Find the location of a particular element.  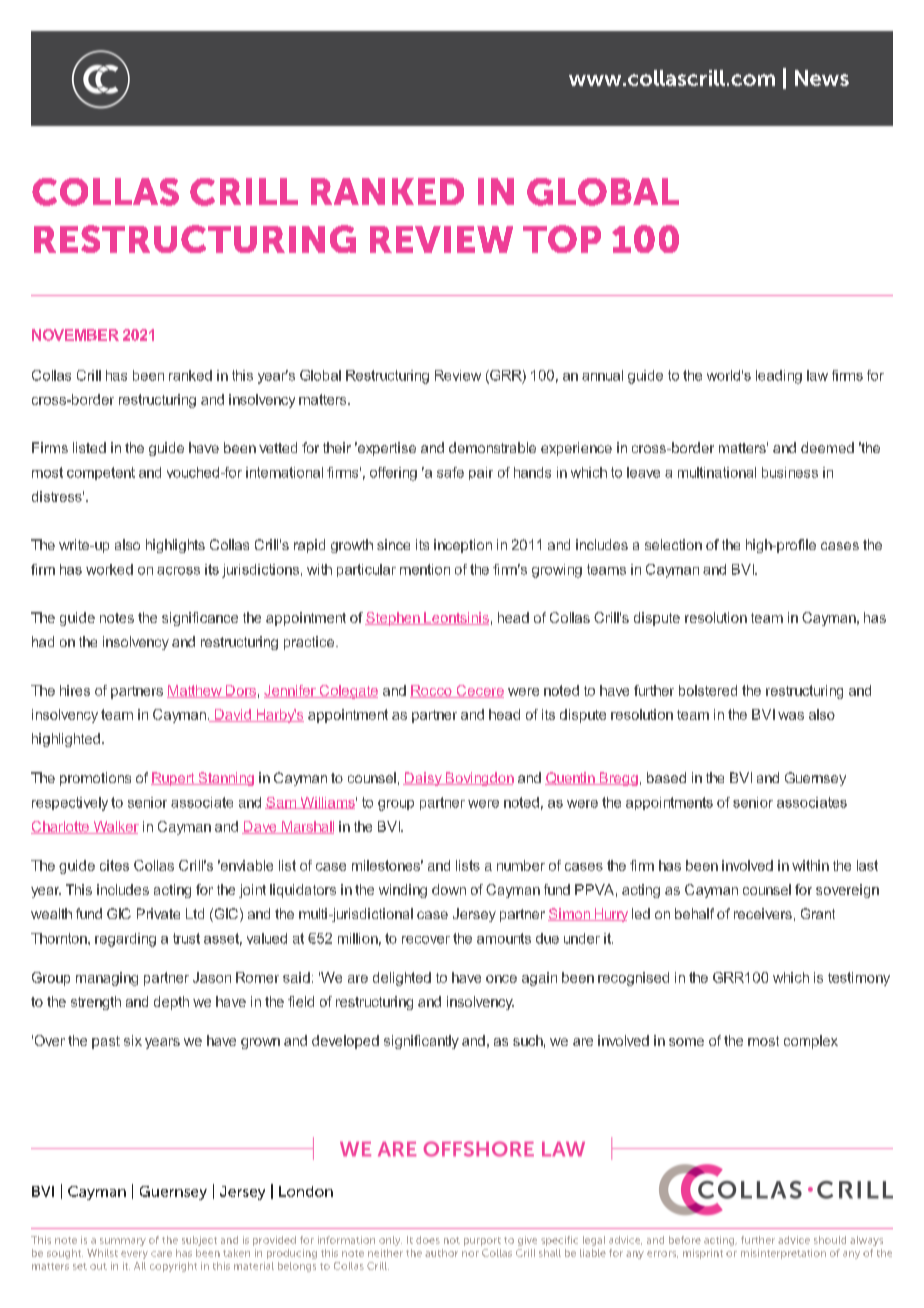

Review is located at coordinates (458, 375).
